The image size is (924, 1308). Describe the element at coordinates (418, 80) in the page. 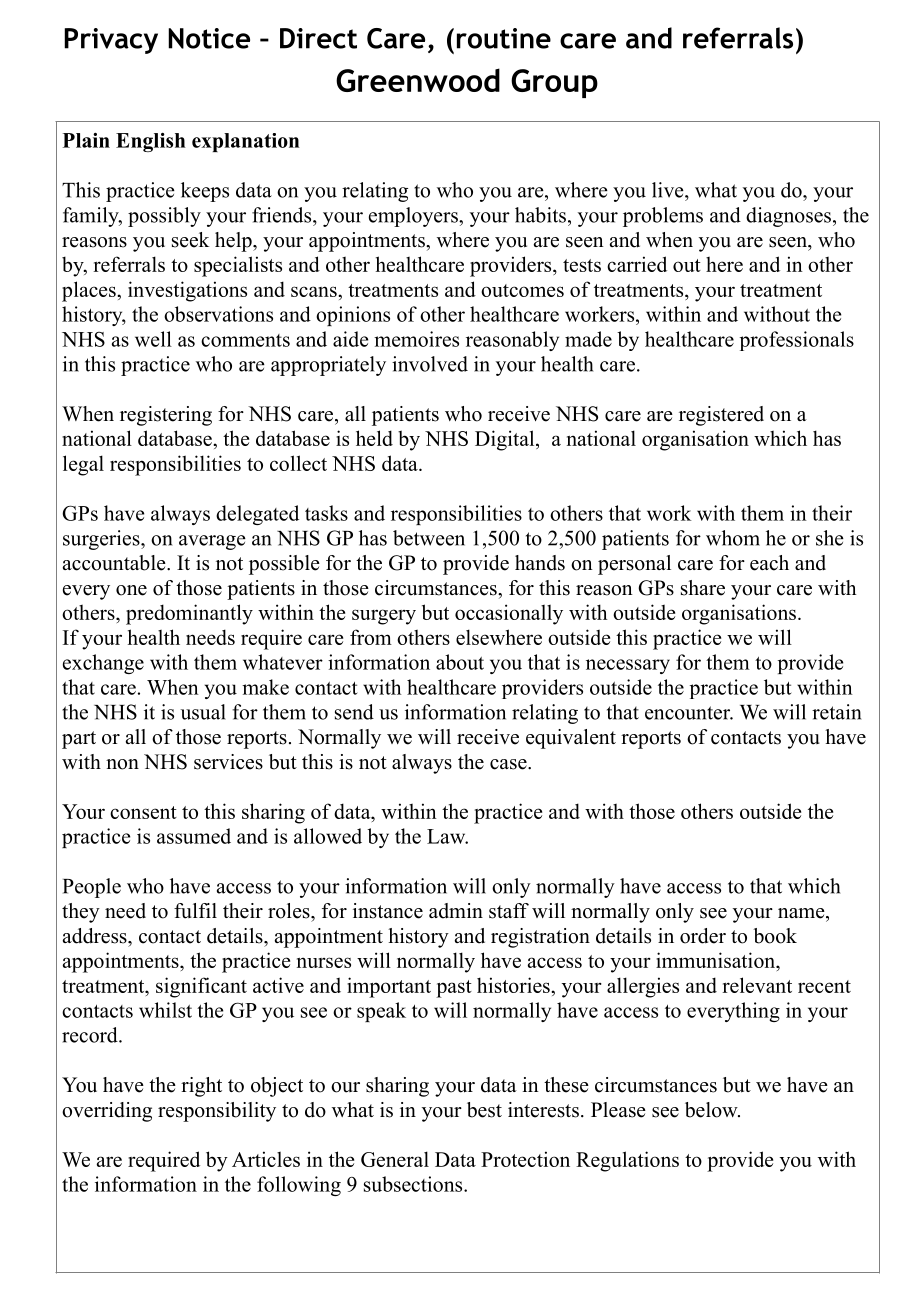

I see `Greenwood` at that location.
